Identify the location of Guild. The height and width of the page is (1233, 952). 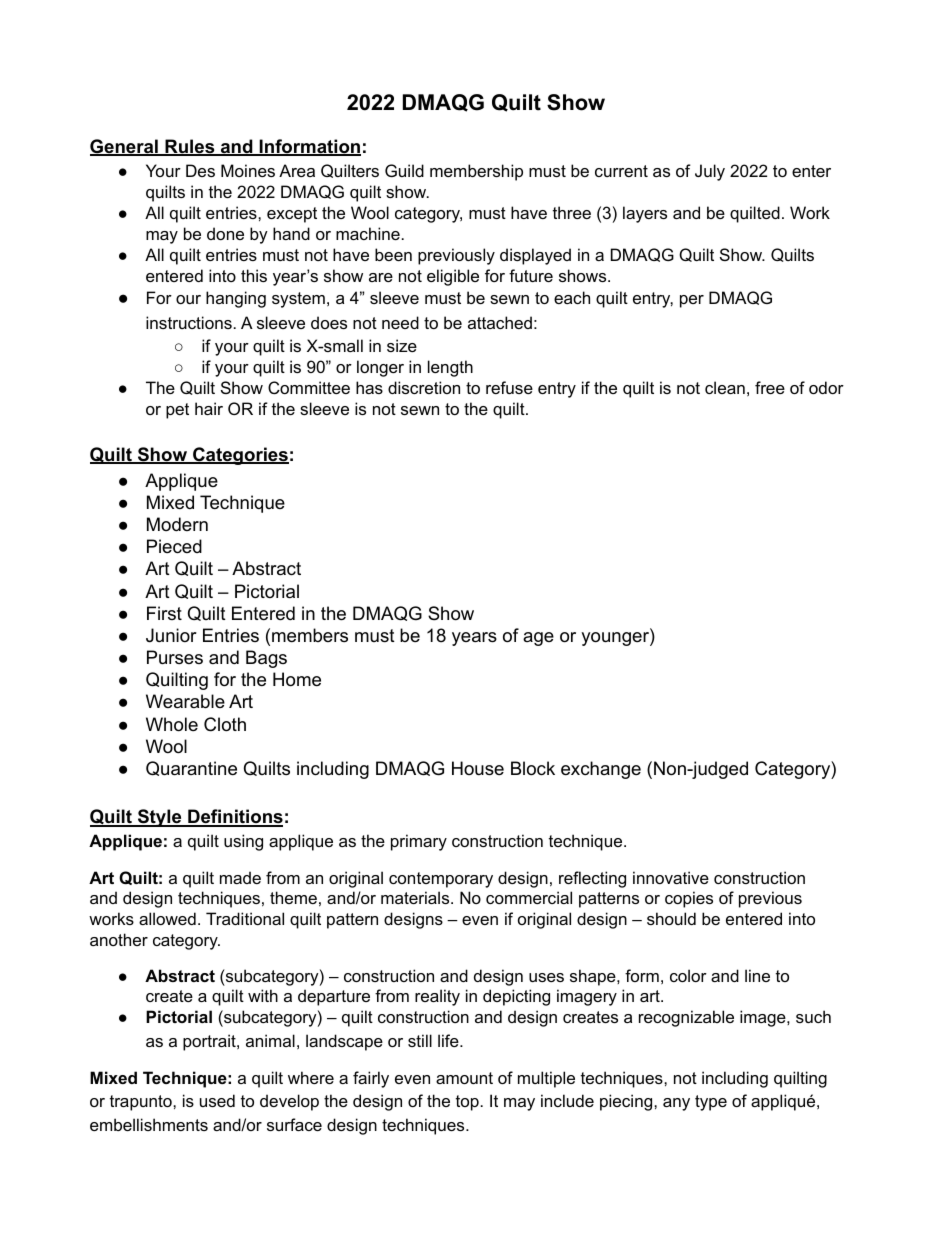
(404, 170).
